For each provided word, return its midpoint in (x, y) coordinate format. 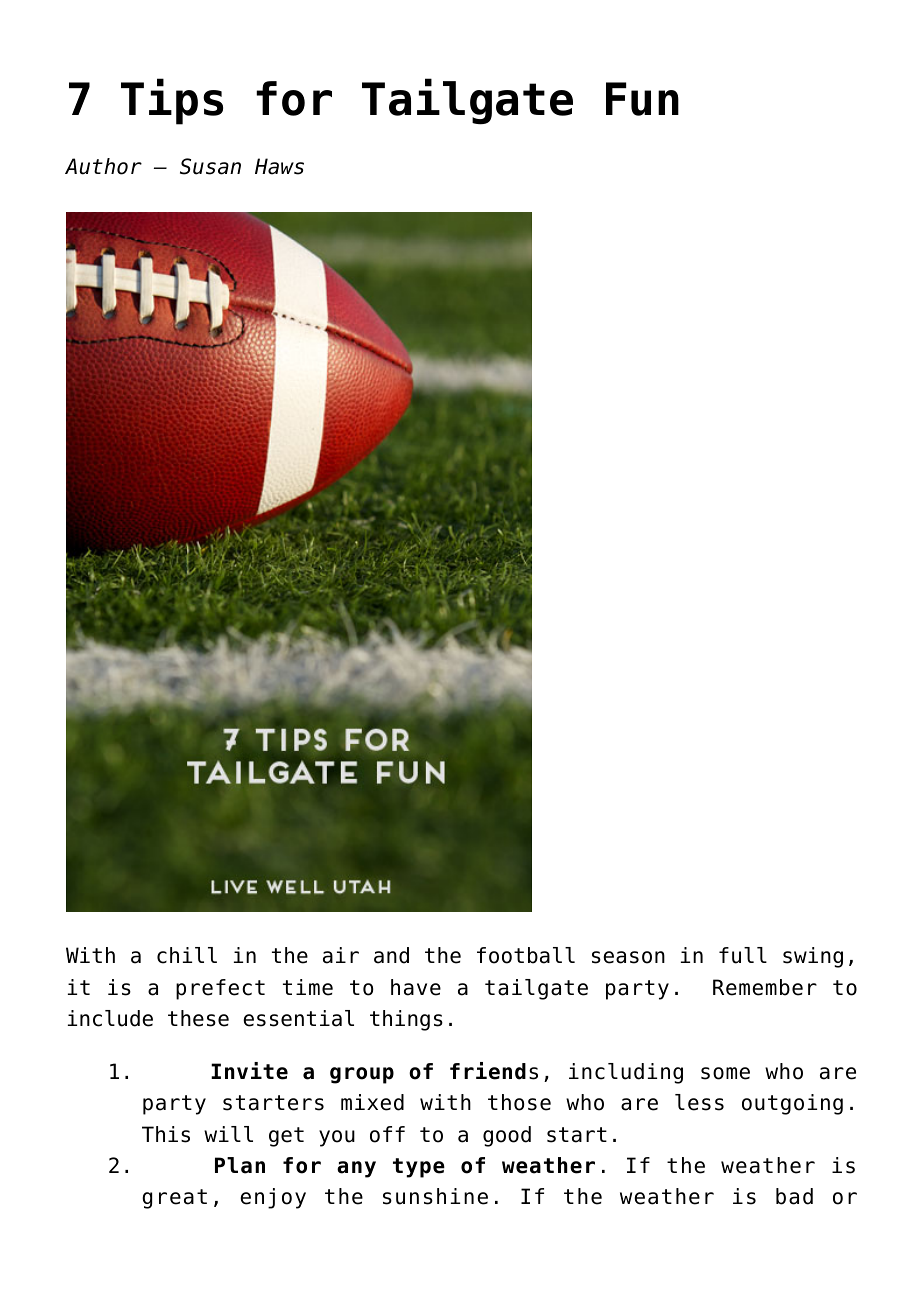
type (419, 1168)
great (174, 1199)
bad (794, 1196)
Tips (172, 101)
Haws (279, 166)
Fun (642, 99)
